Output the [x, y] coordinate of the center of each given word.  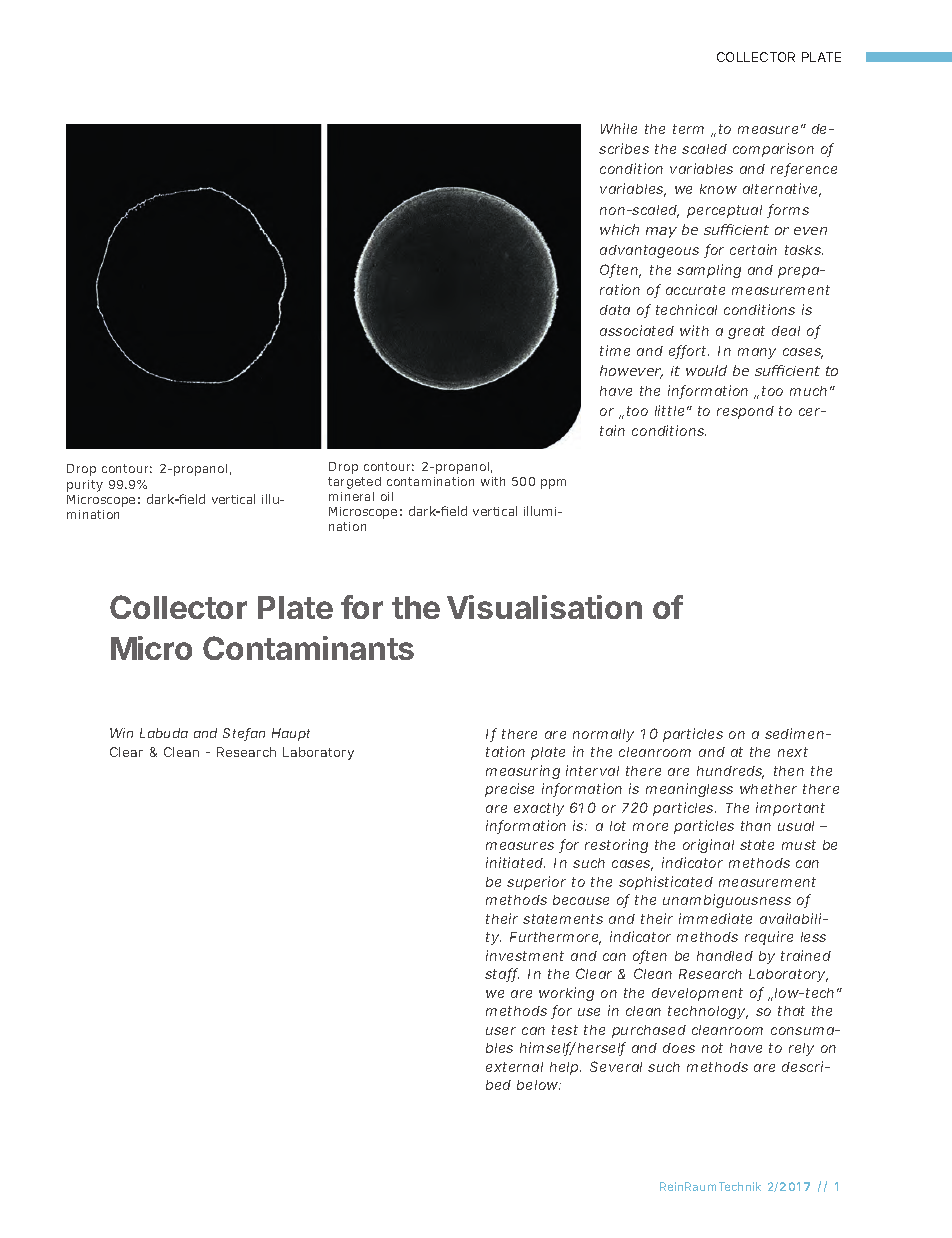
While [619, 128]
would [706, 370]
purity [85, 486]
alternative [780, 188]
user [501, 1031]
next [793, 752]
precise [509, 790]
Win [121, 733]
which [619, 229]
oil [387, 496]
